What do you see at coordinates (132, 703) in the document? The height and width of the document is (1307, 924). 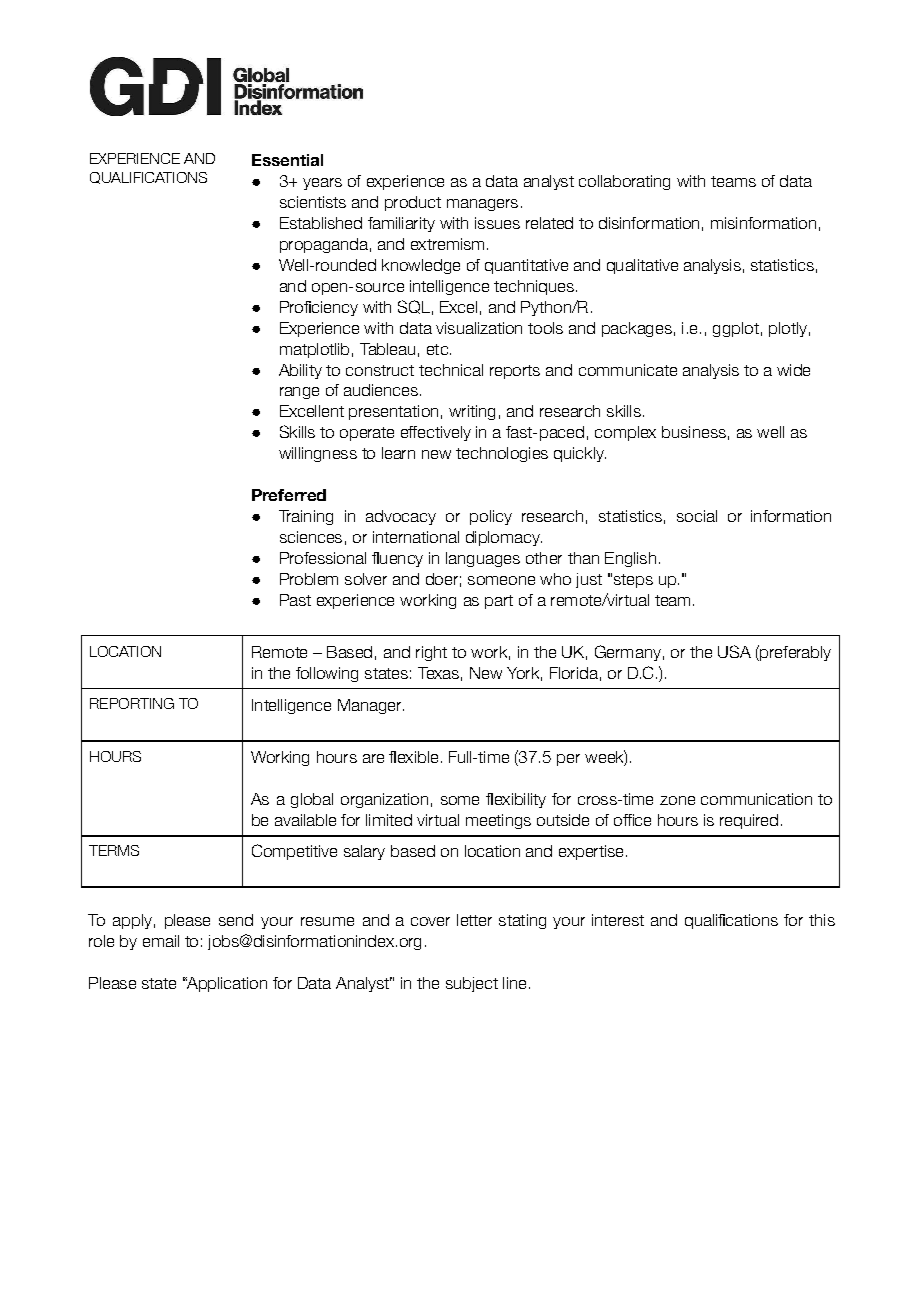 I see `REPORTING` at bounding box center [132, 703].
